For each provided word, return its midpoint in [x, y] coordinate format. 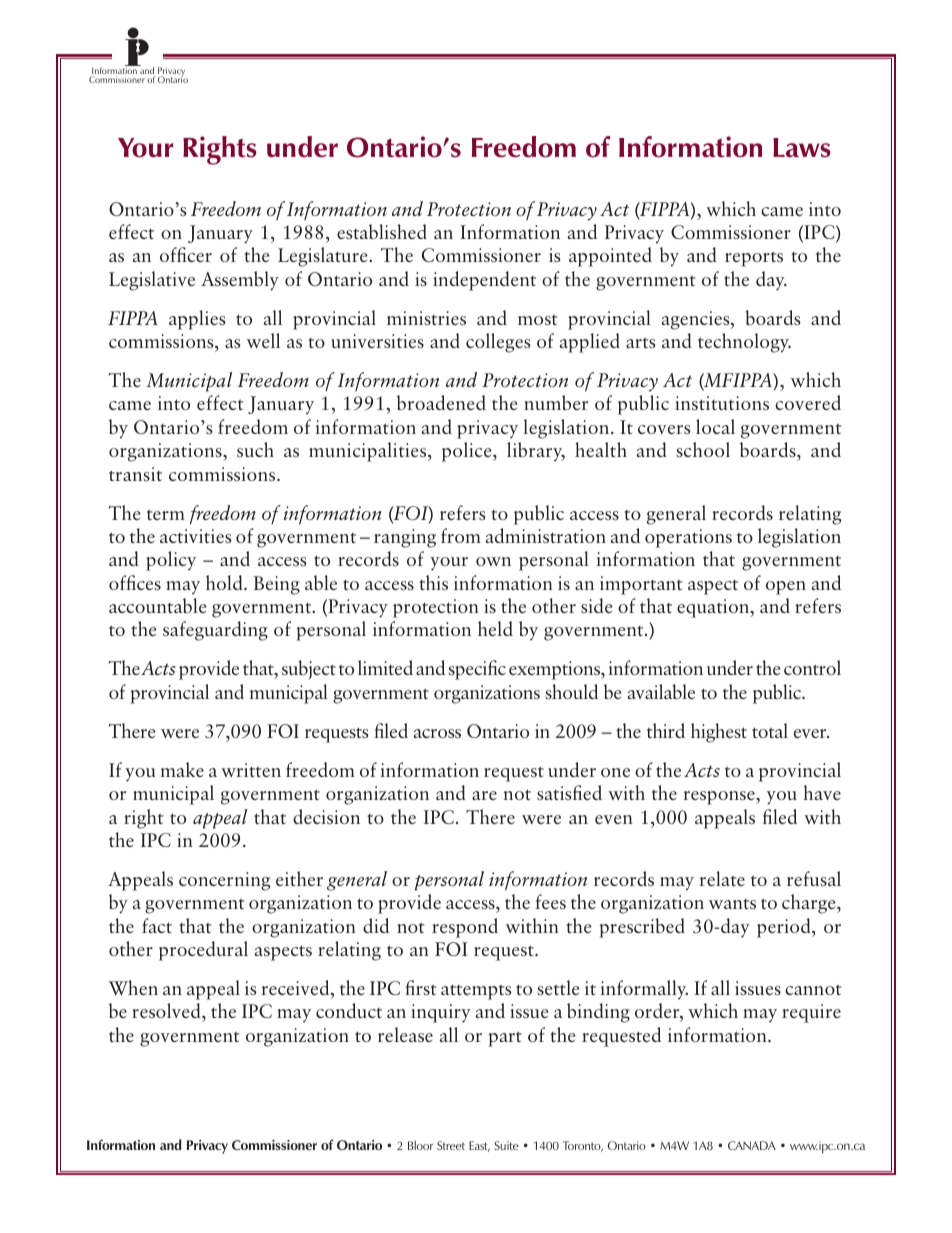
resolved [167, 1012]
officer [186, 254]
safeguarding [215, 631]
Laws [802, 148]
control [812, 667]
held [495, 628]
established [382, 231]
